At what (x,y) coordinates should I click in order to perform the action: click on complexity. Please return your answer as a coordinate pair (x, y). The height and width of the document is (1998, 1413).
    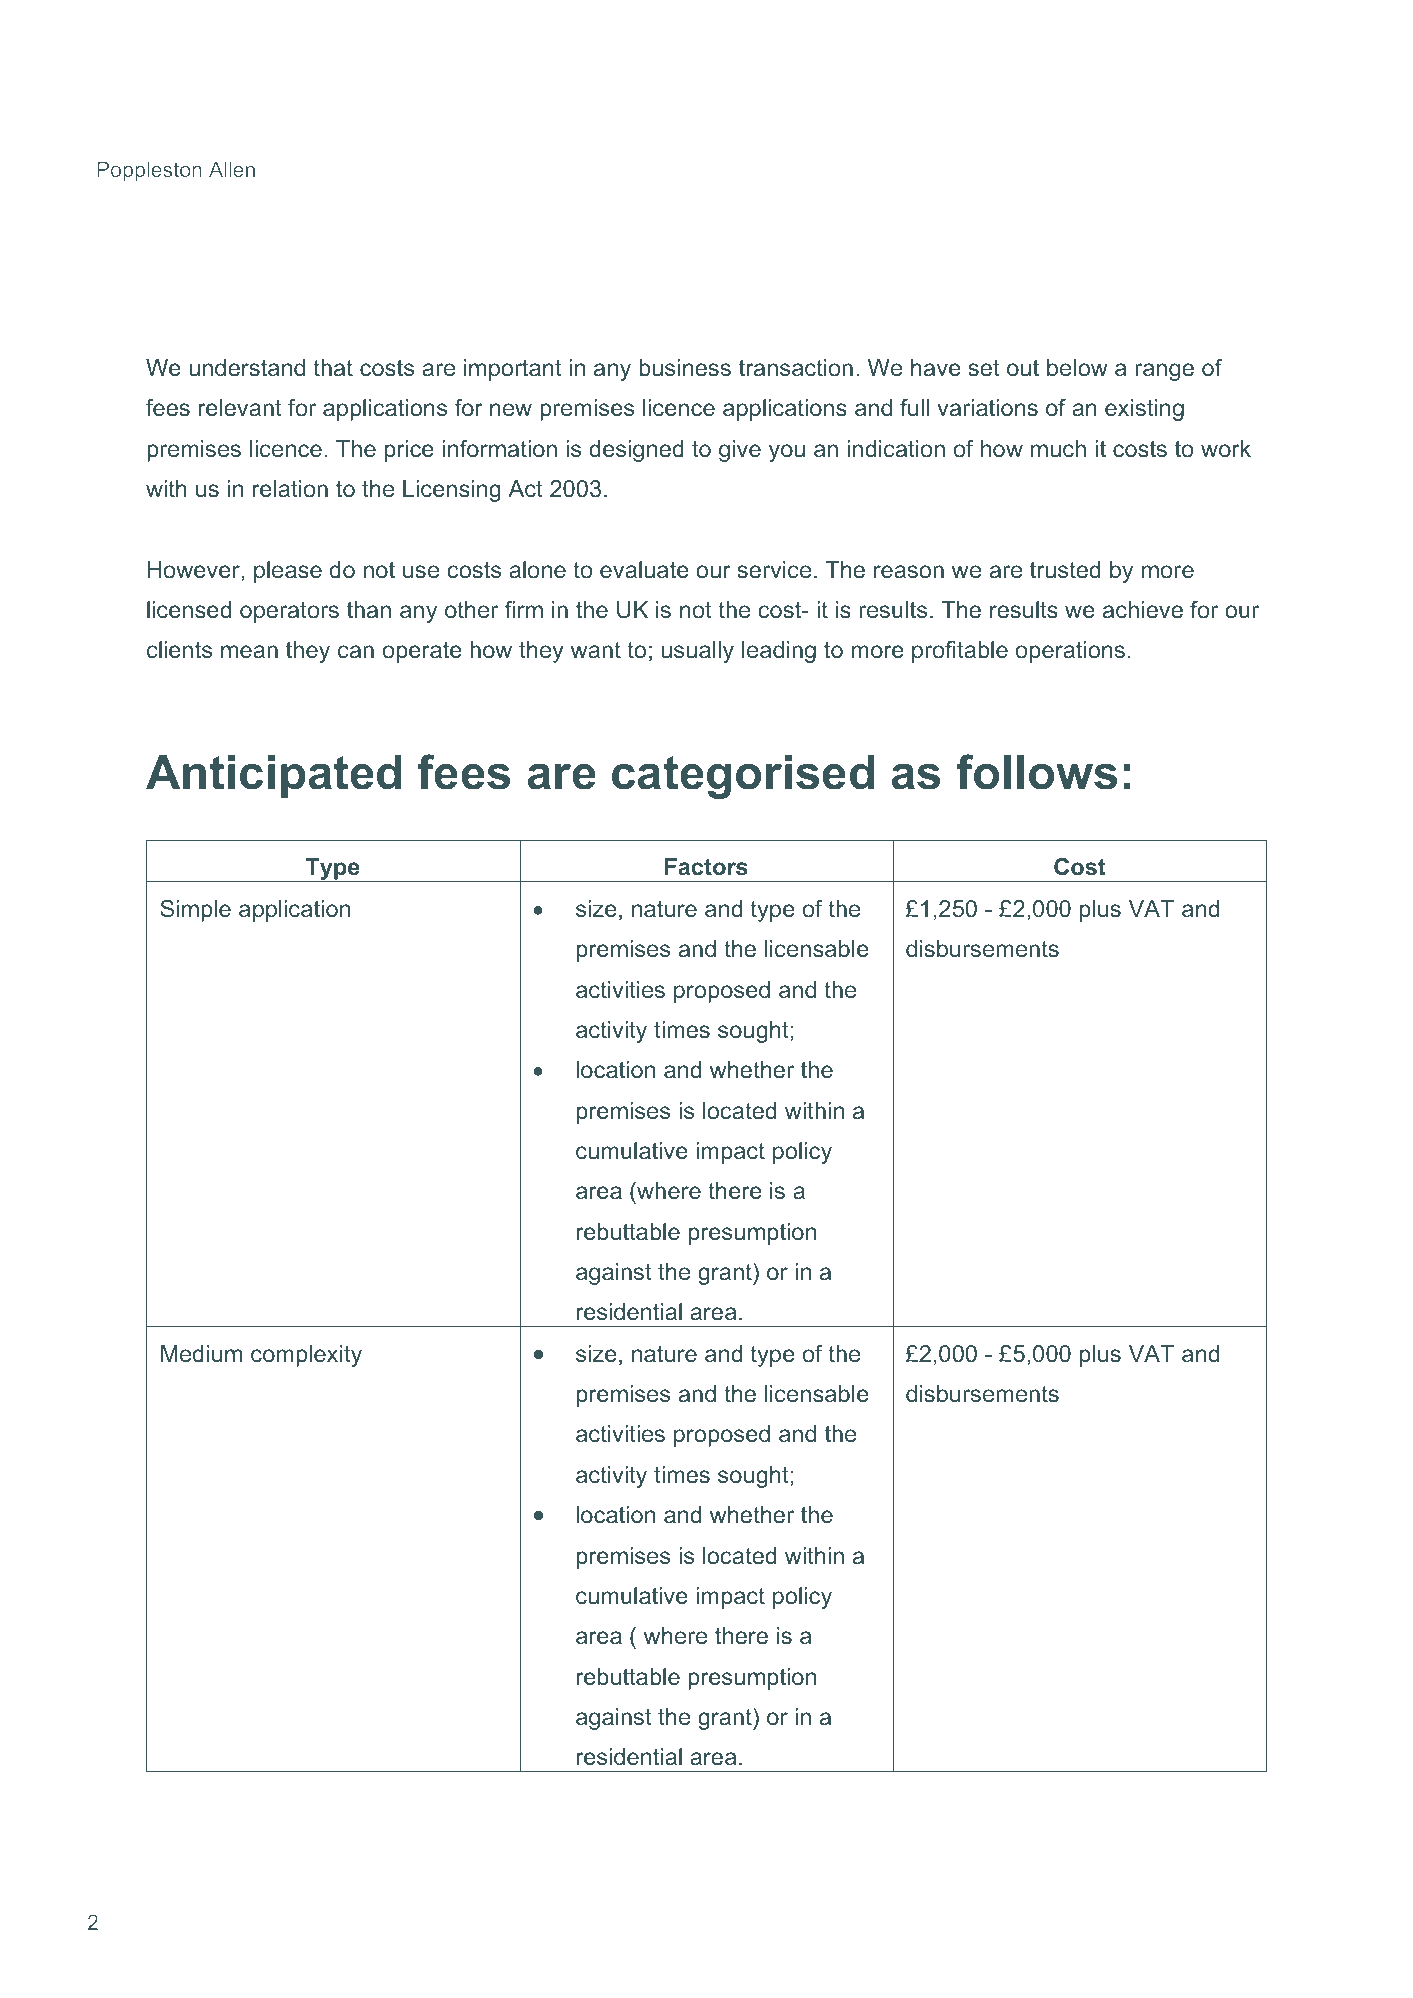
    Looking at the image, I should click on (306, 1356).
